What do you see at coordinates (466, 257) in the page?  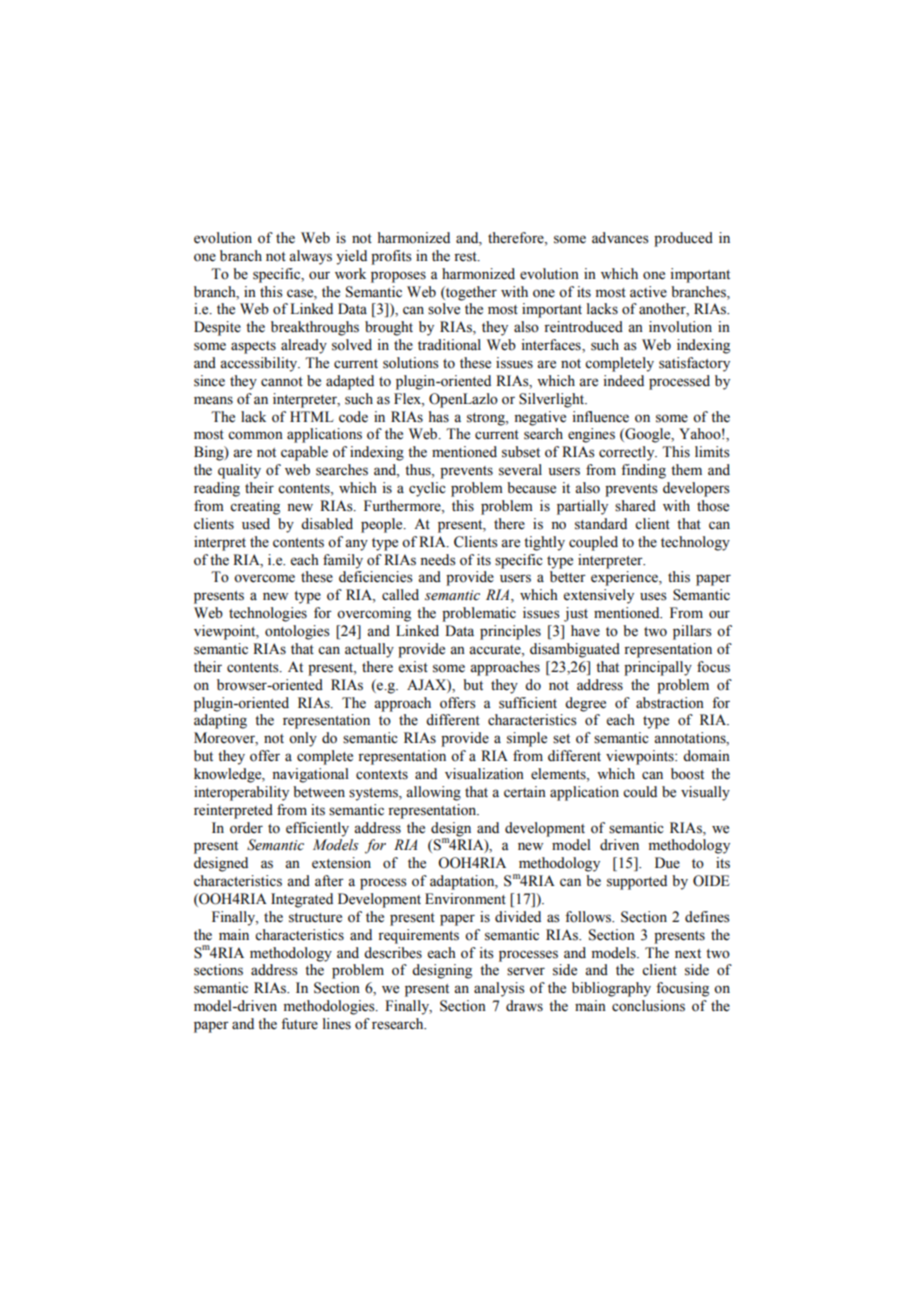 I see `rest` at bounding box center [466, 257].
